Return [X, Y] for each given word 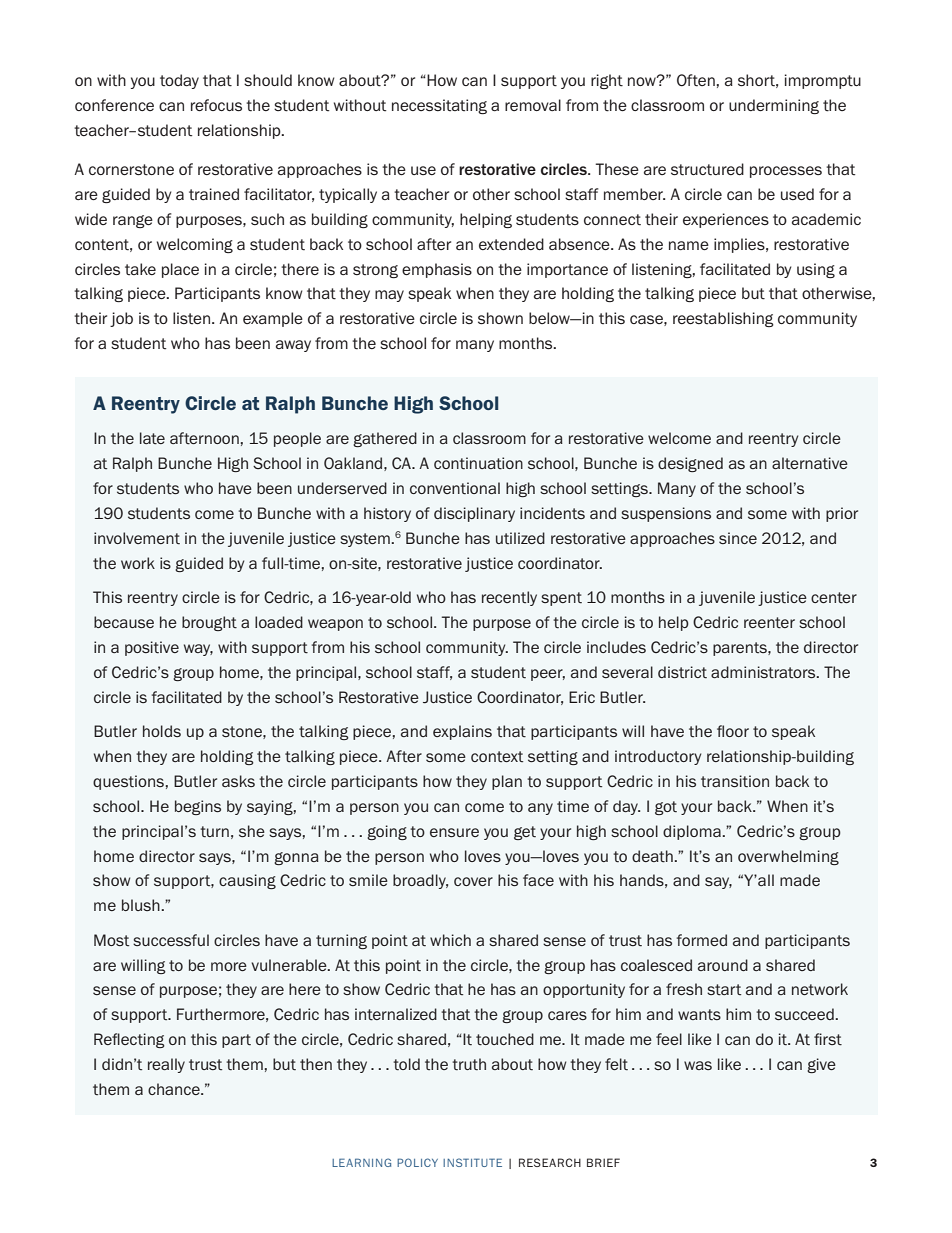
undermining [774, 106]
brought [209, 623]
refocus [216, 105]
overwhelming [788, 857]
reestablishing [723, 319]
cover [473, 881]
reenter [769, 623]
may [389, 296]
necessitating [439, 106]
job [121, 319]
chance [175, 1089]
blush [141, 905]
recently [509, 598]
